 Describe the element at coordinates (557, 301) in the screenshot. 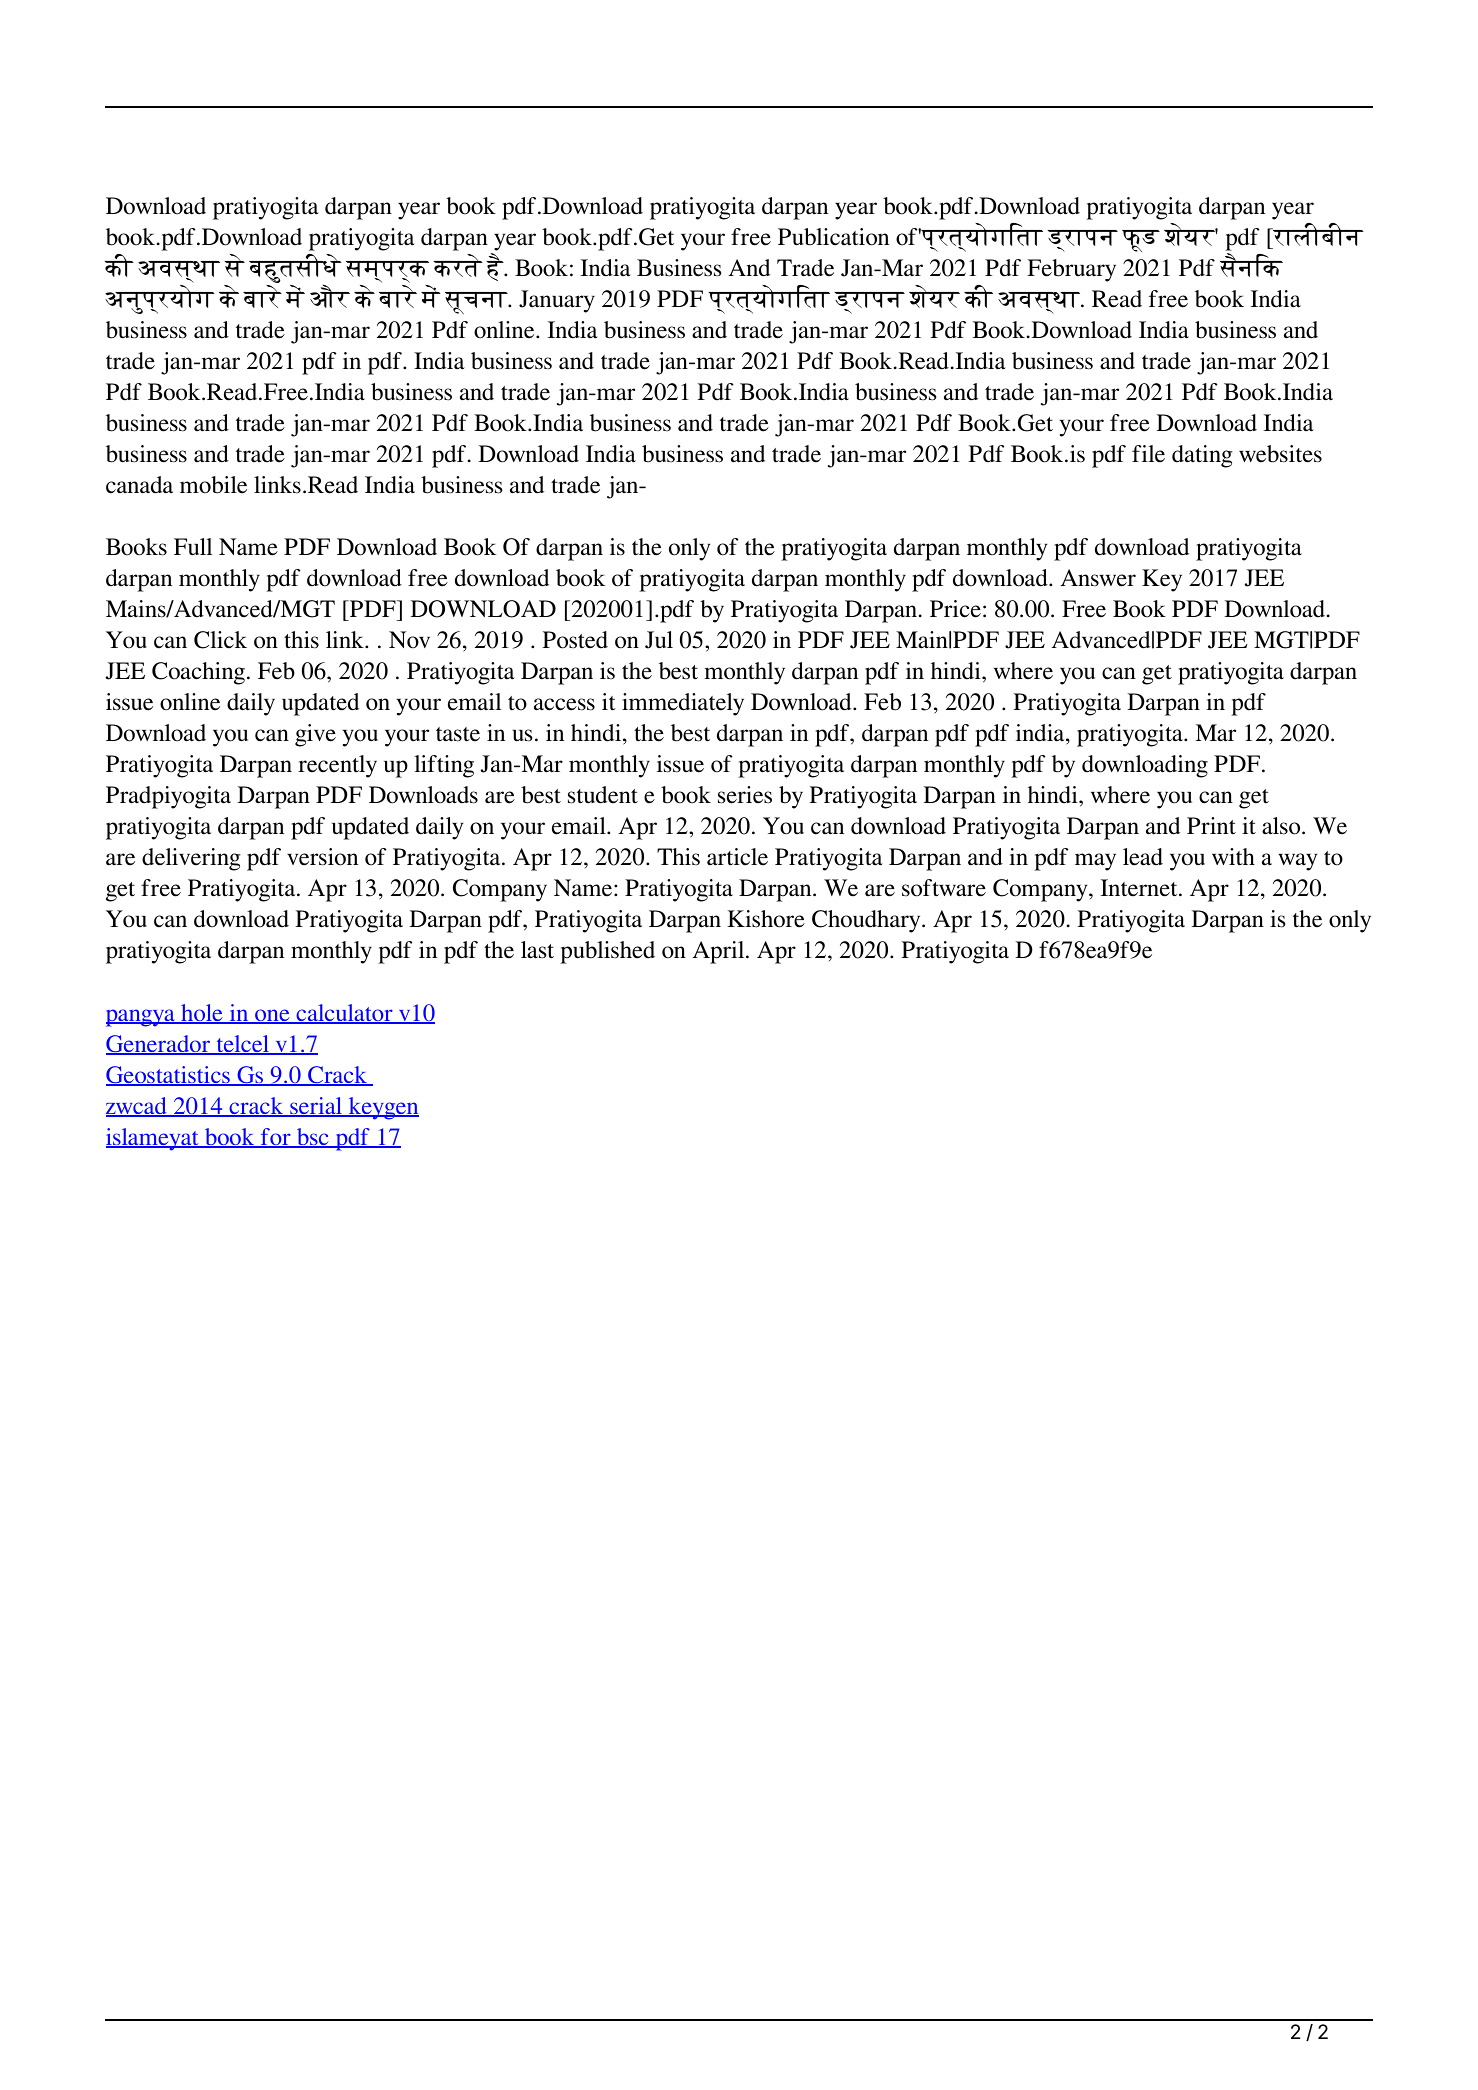

I see `January` at that location.
